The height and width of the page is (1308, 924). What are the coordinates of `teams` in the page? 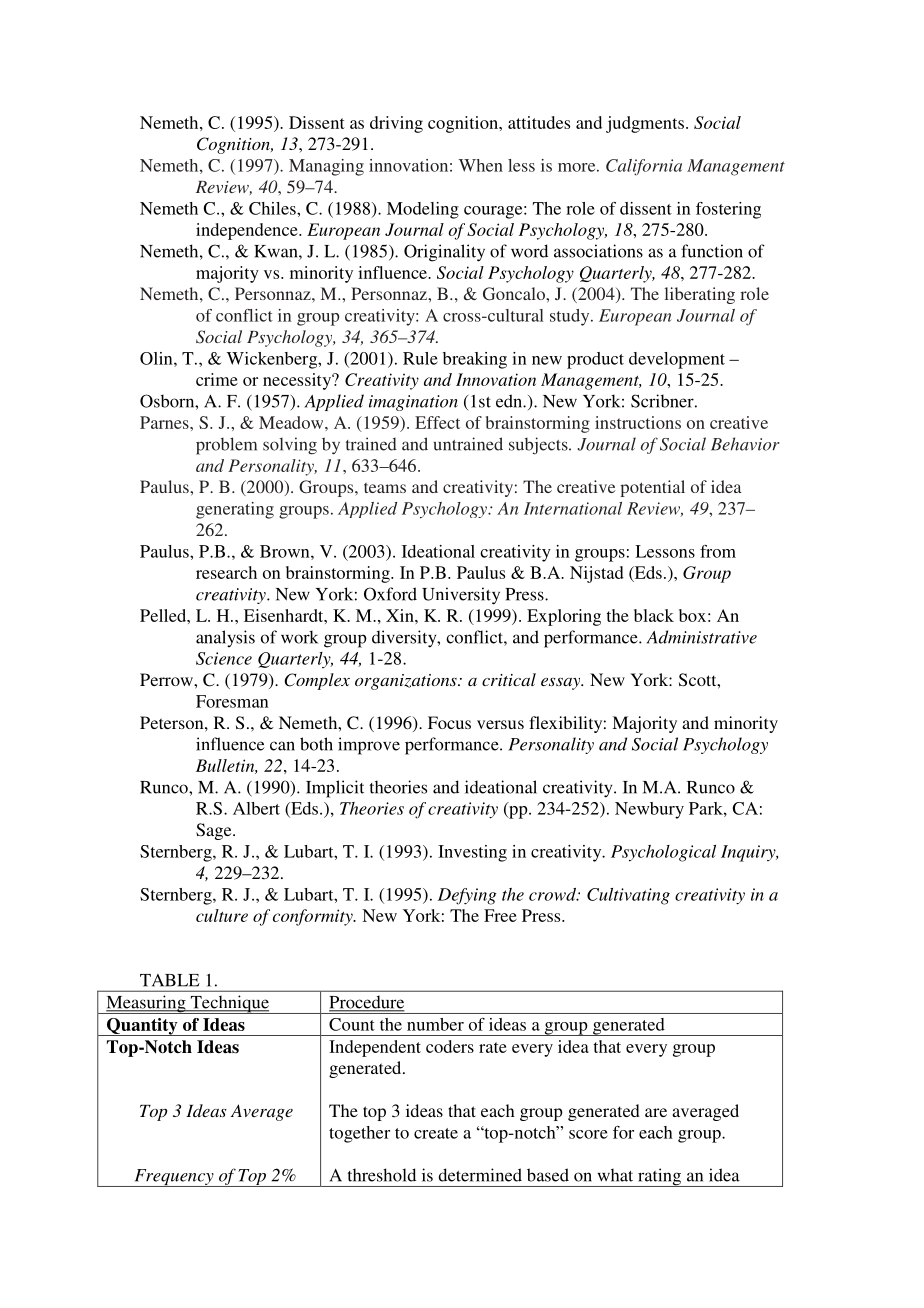 It's located at (385, 487).
